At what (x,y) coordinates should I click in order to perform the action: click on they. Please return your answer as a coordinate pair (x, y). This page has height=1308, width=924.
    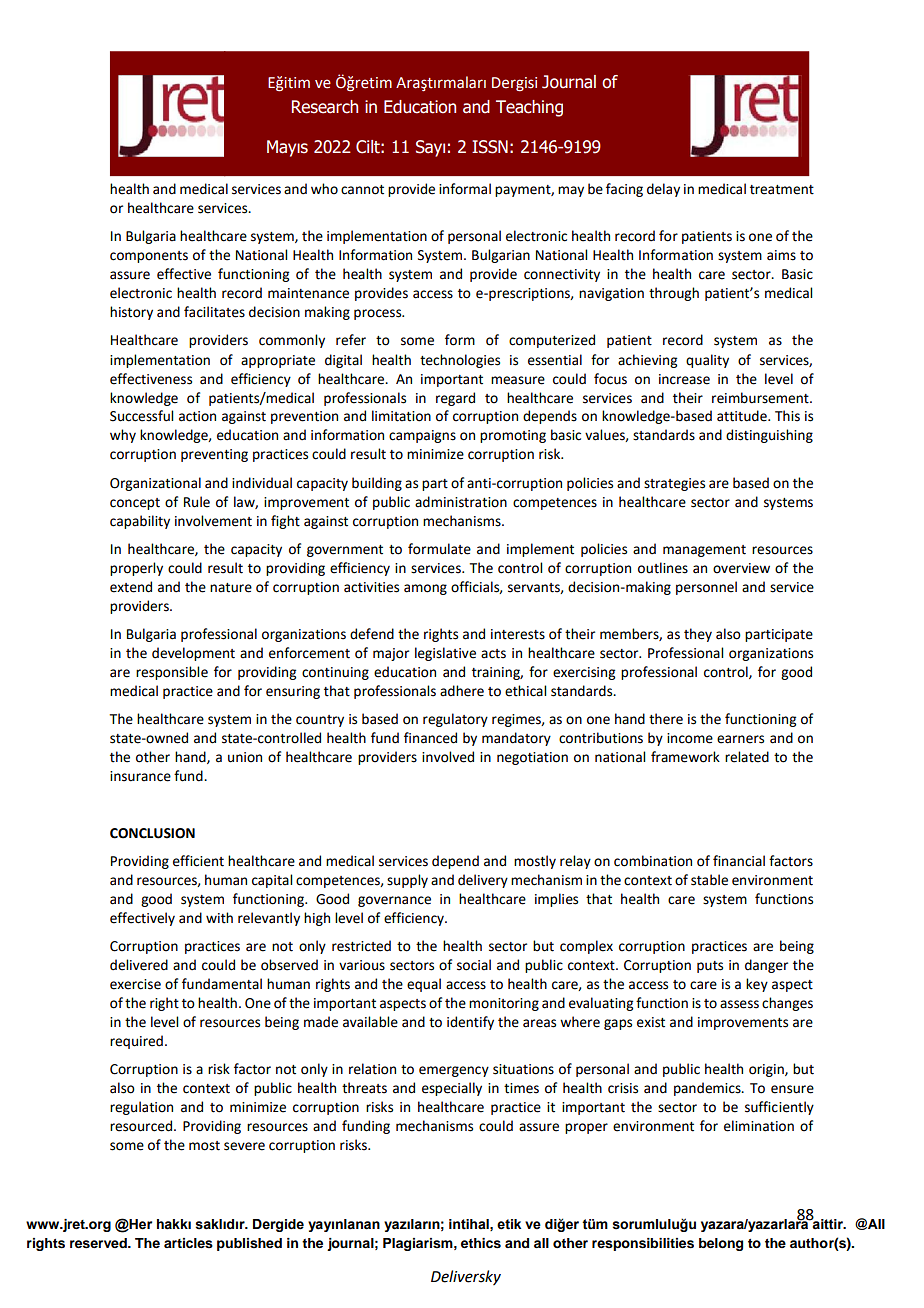
    Looking at the image, I should click on (698, 635).
